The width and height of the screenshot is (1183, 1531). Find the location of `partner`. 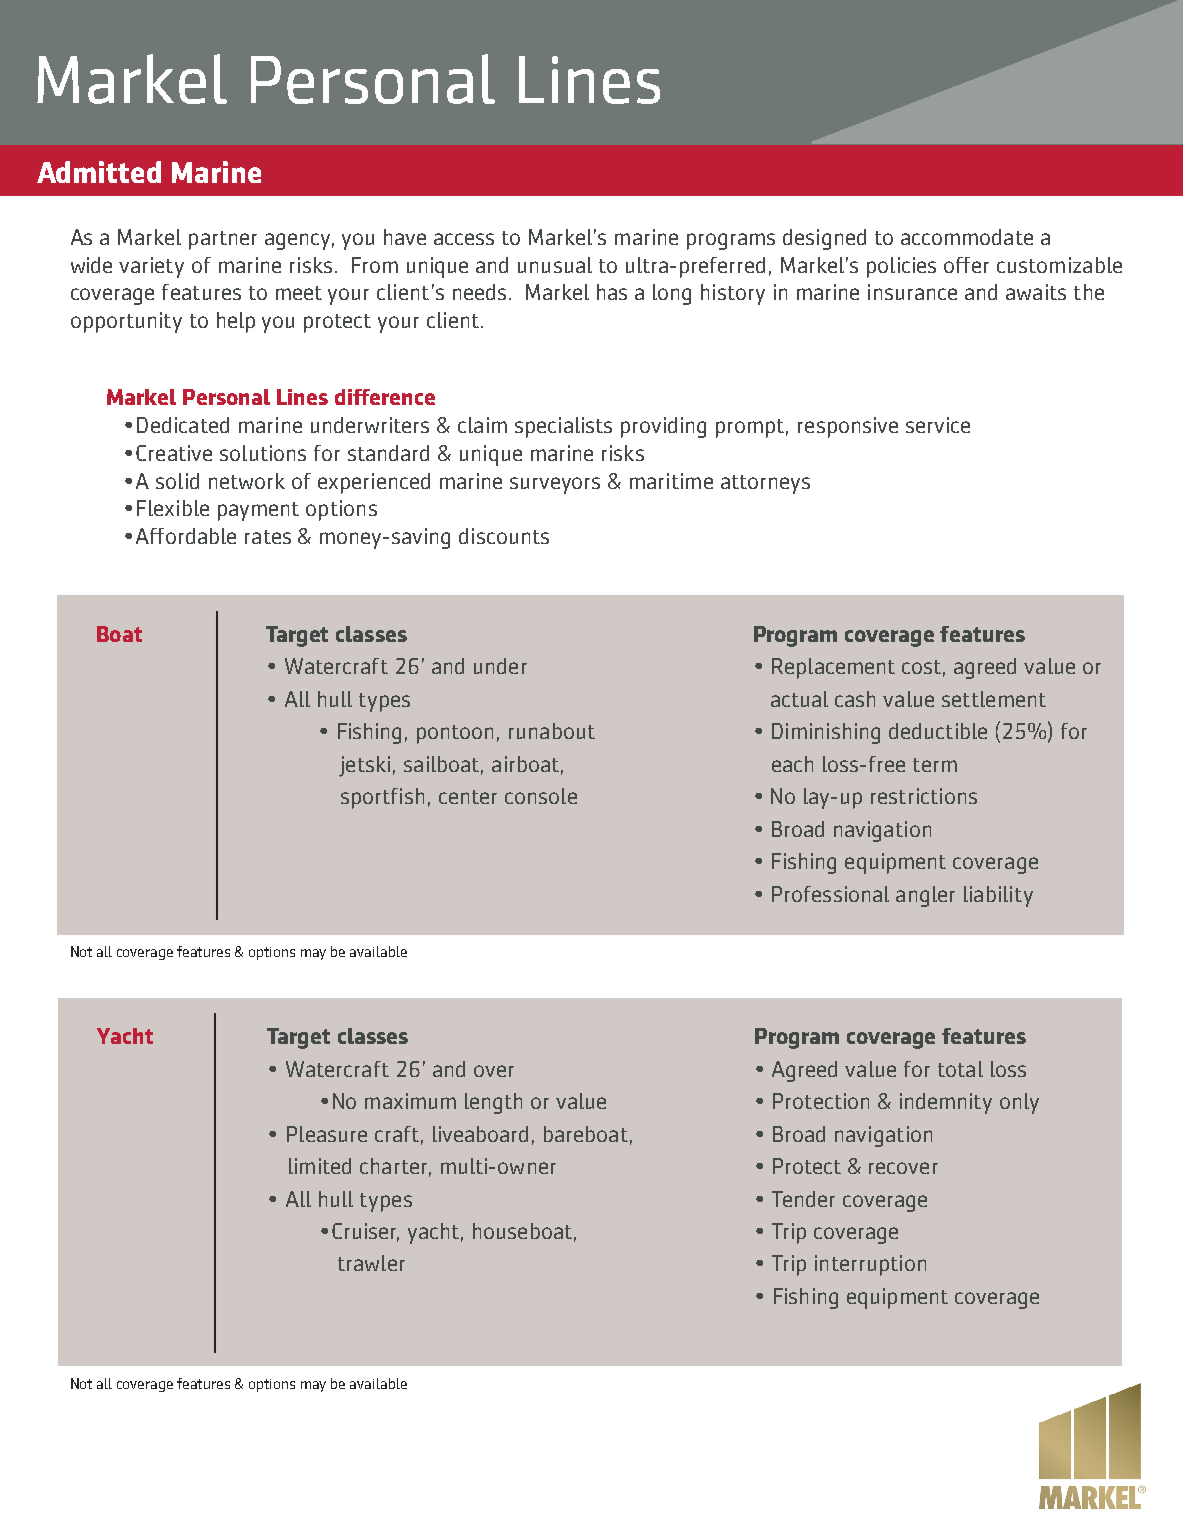

partner is located at coordinates (223, 240).
